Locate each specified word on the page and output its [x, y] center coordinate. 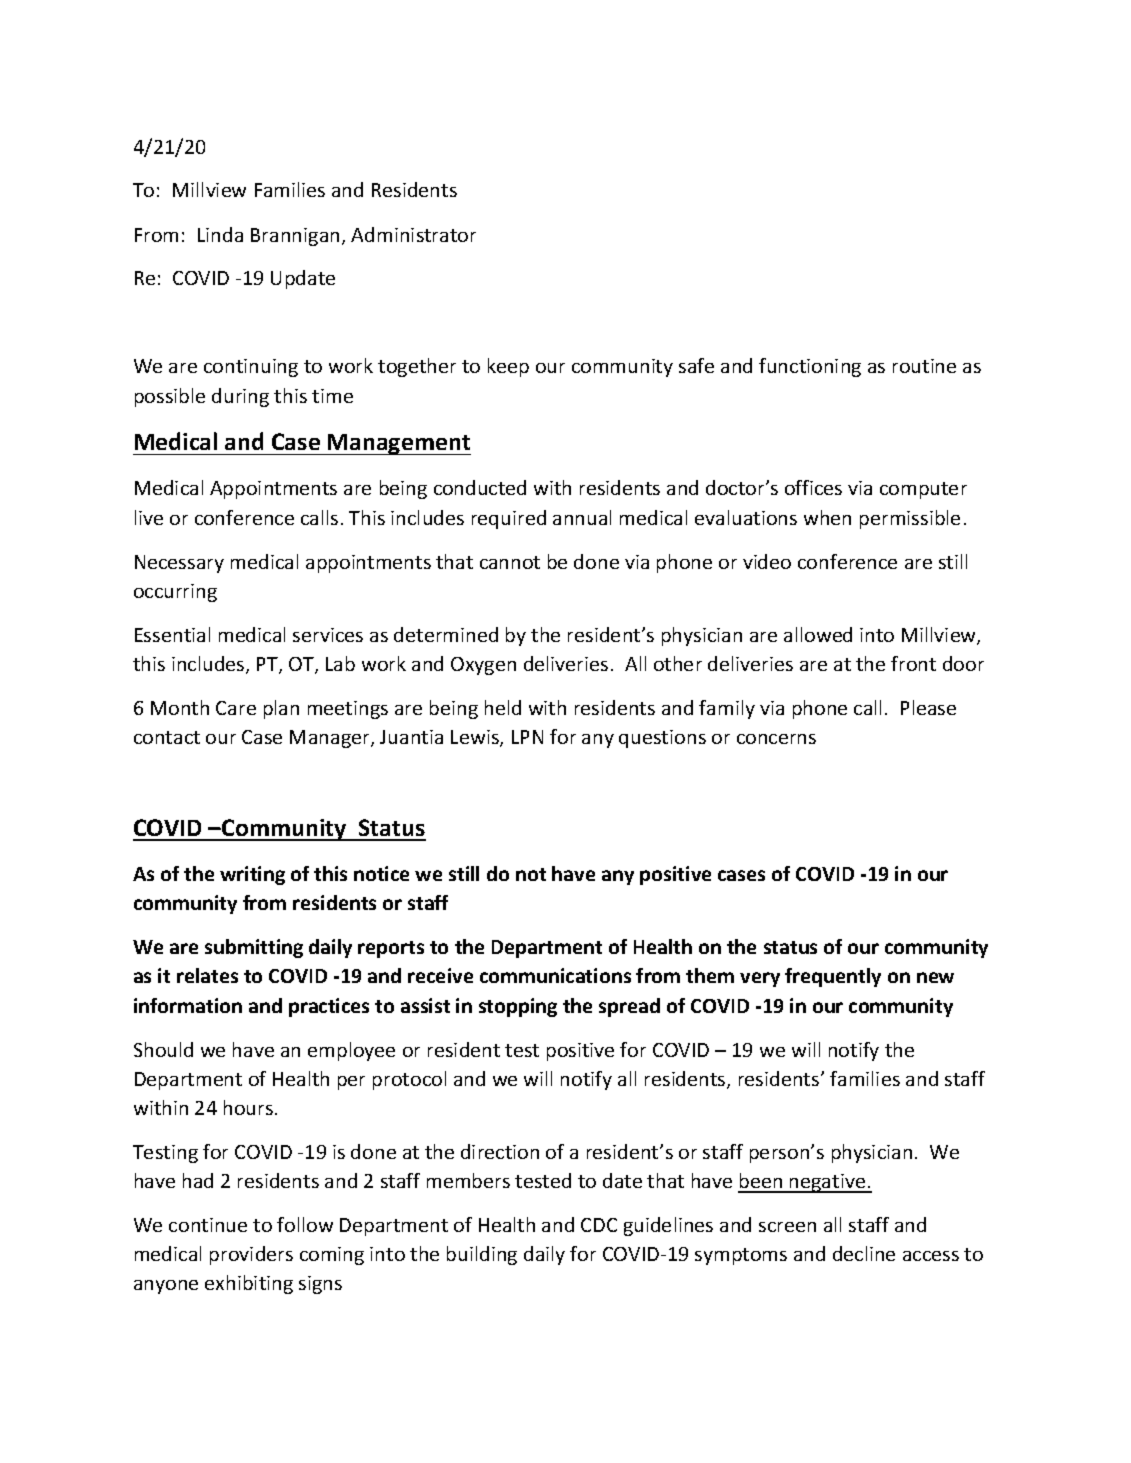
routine [924, 366]
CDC [599, 1225]
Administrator [413, 234]
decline [864, 1253]
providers [251, 1255]
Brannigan [295, 237]
